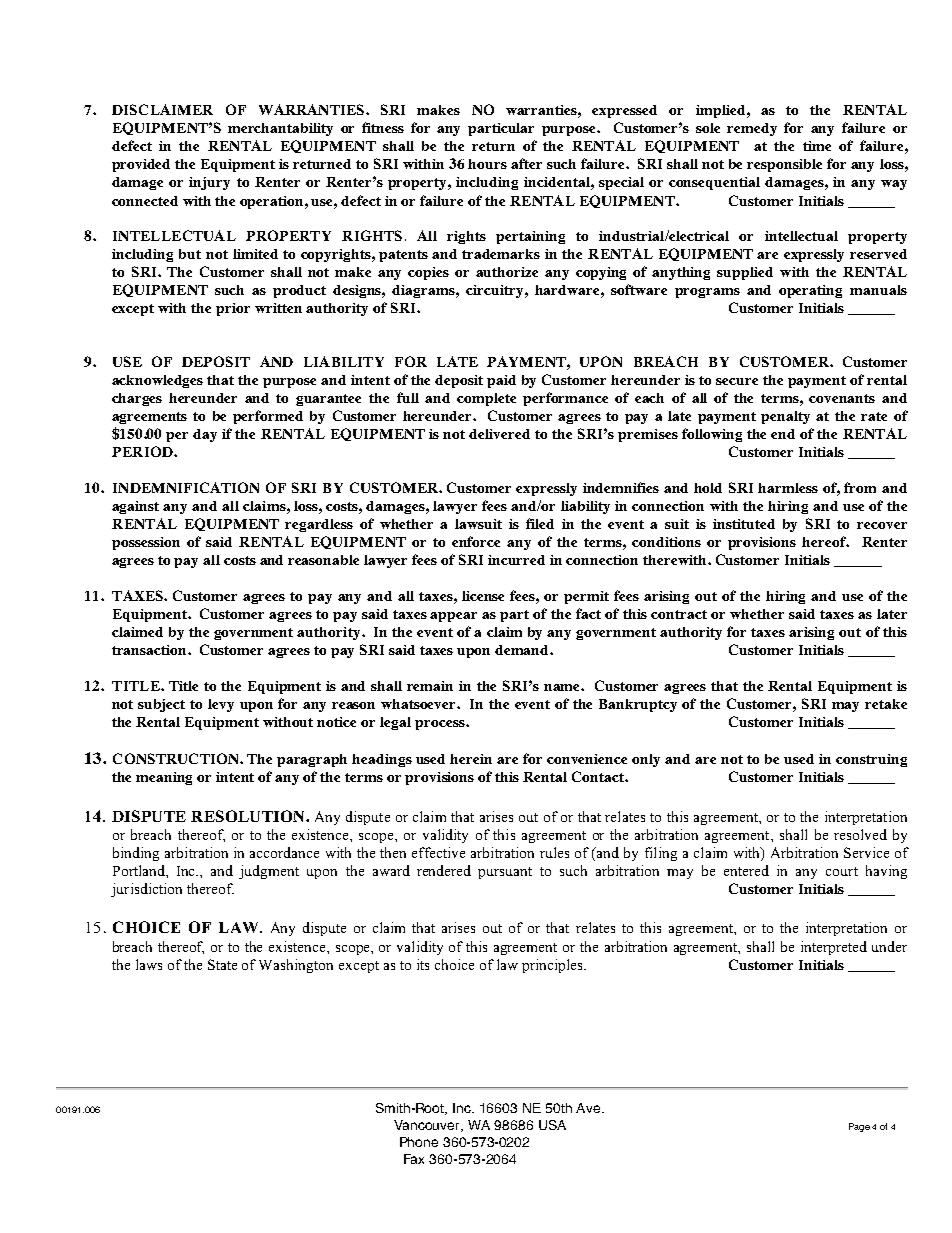 This image has height=1233, width=952. I want to click on herein, so click(471, 759).
